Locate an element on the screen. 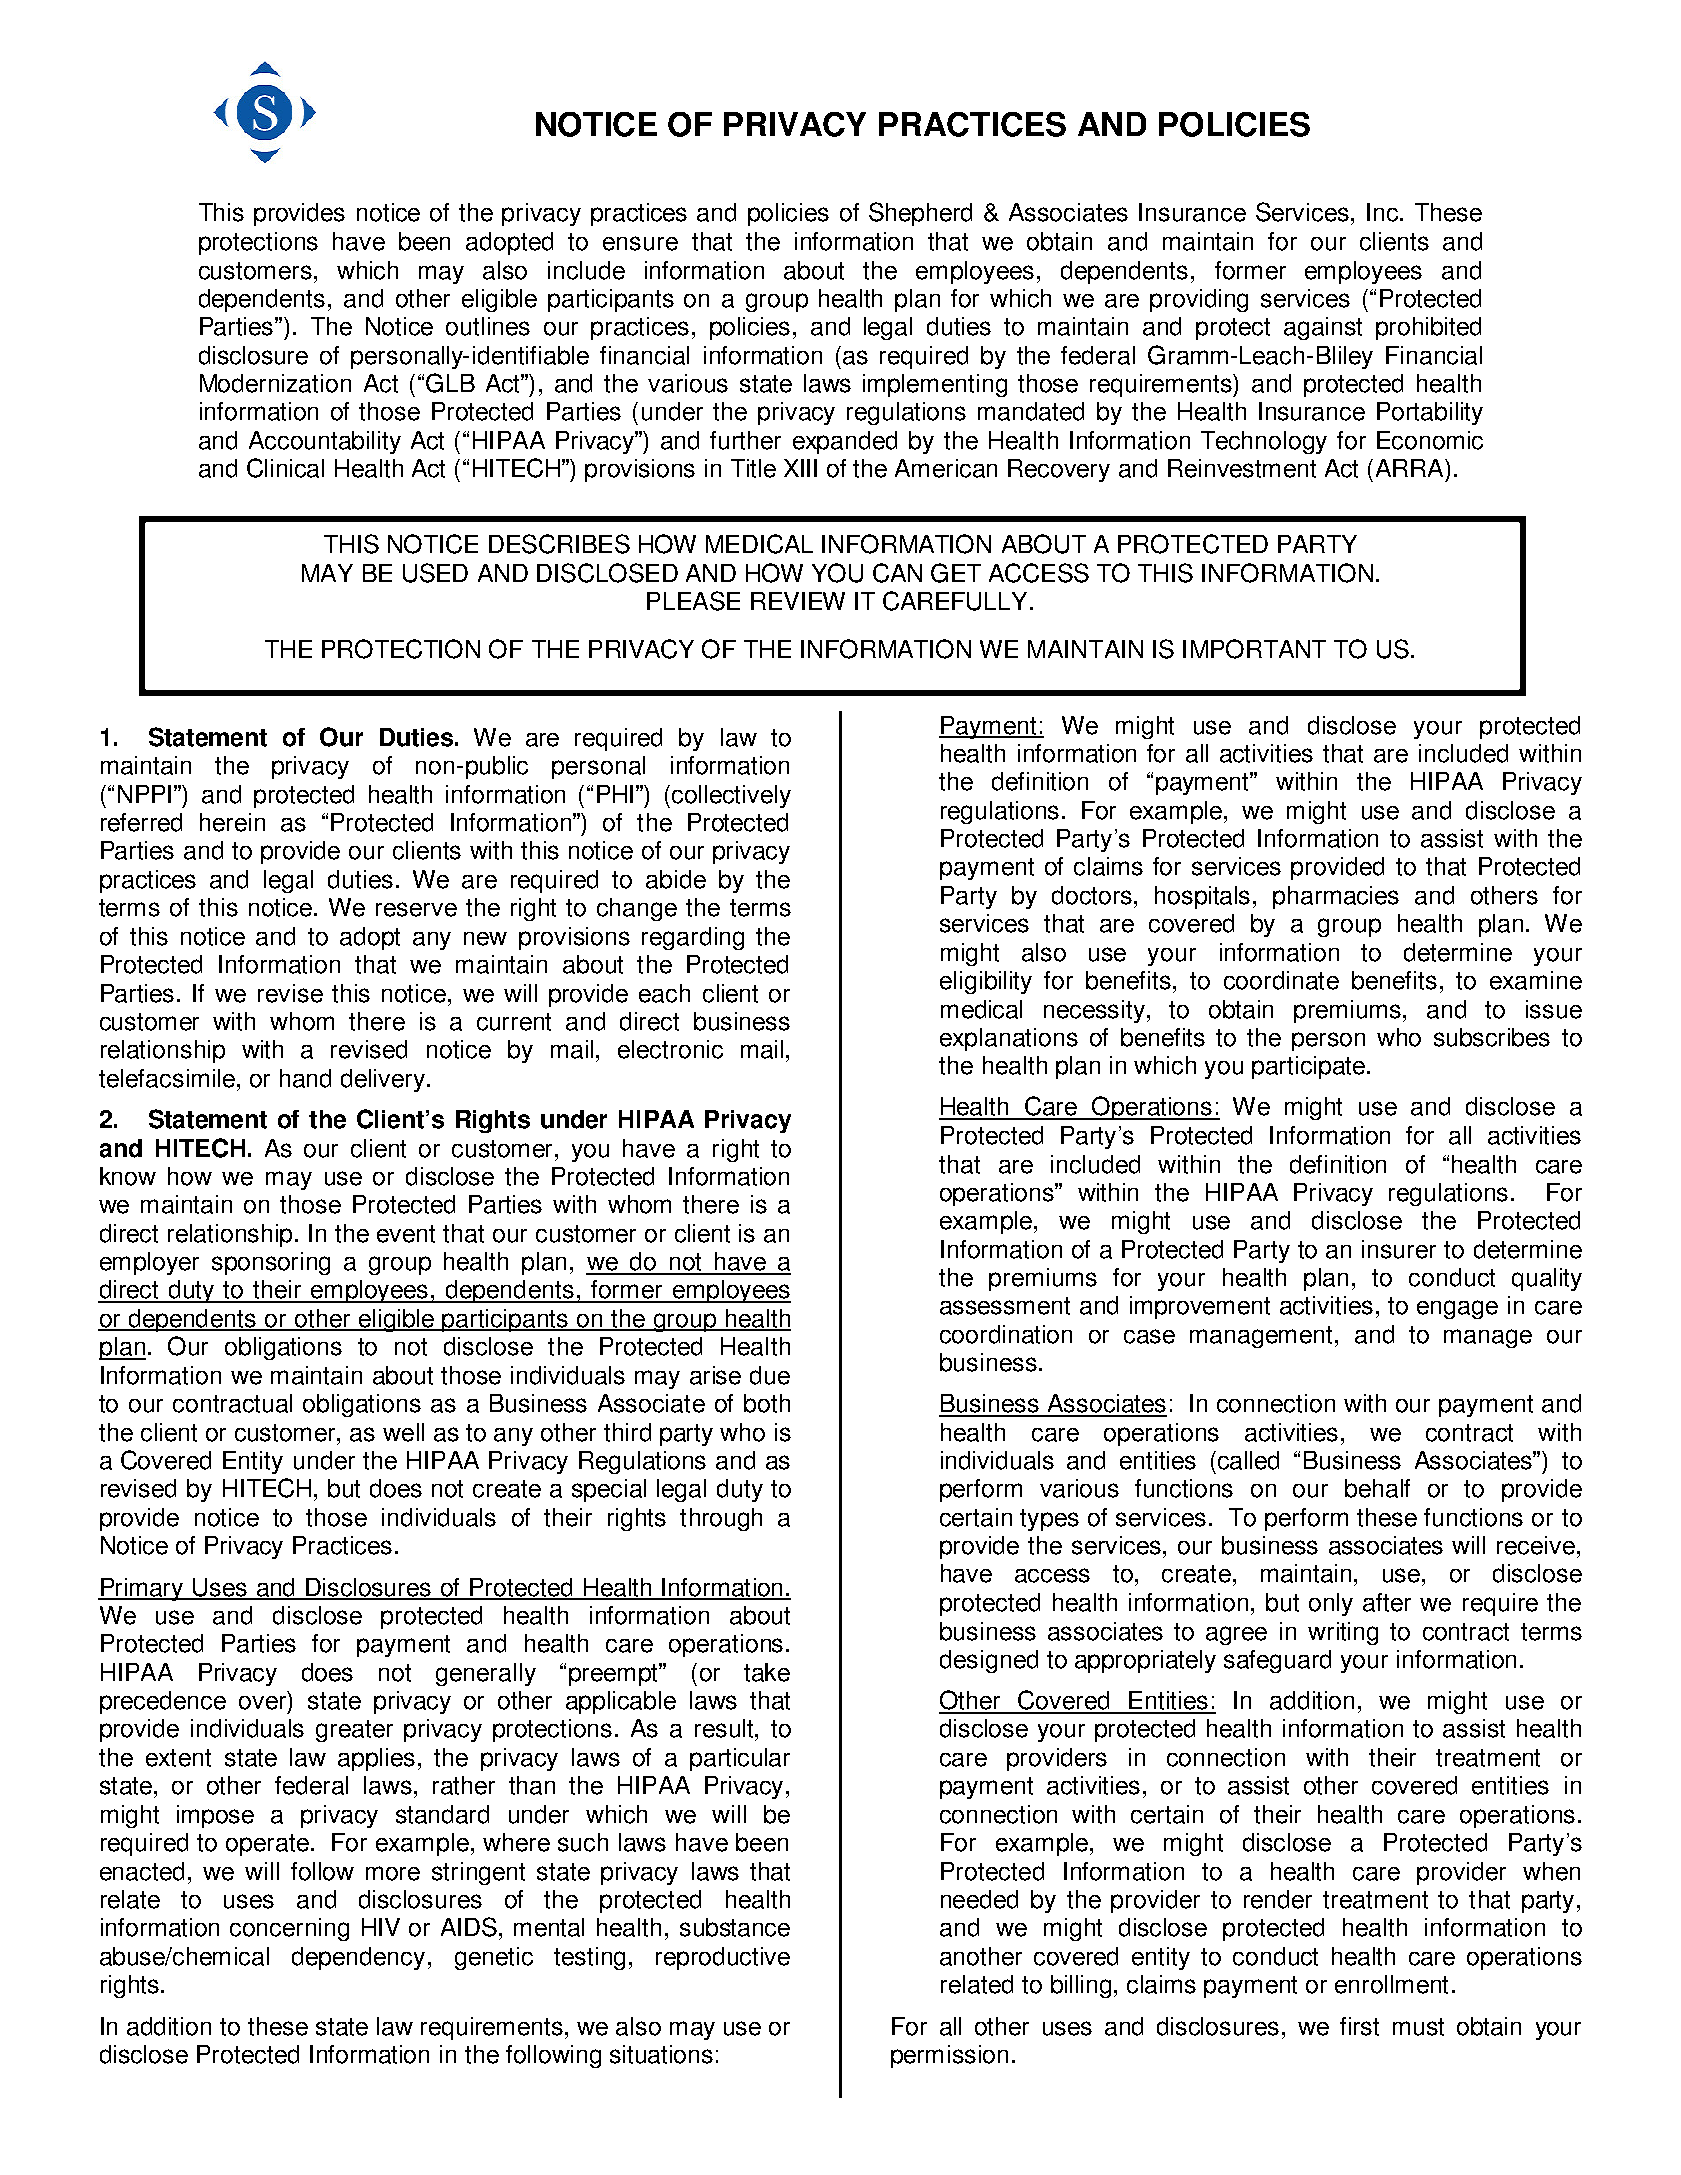  Shepherd is located at coordinates (920, 214).
